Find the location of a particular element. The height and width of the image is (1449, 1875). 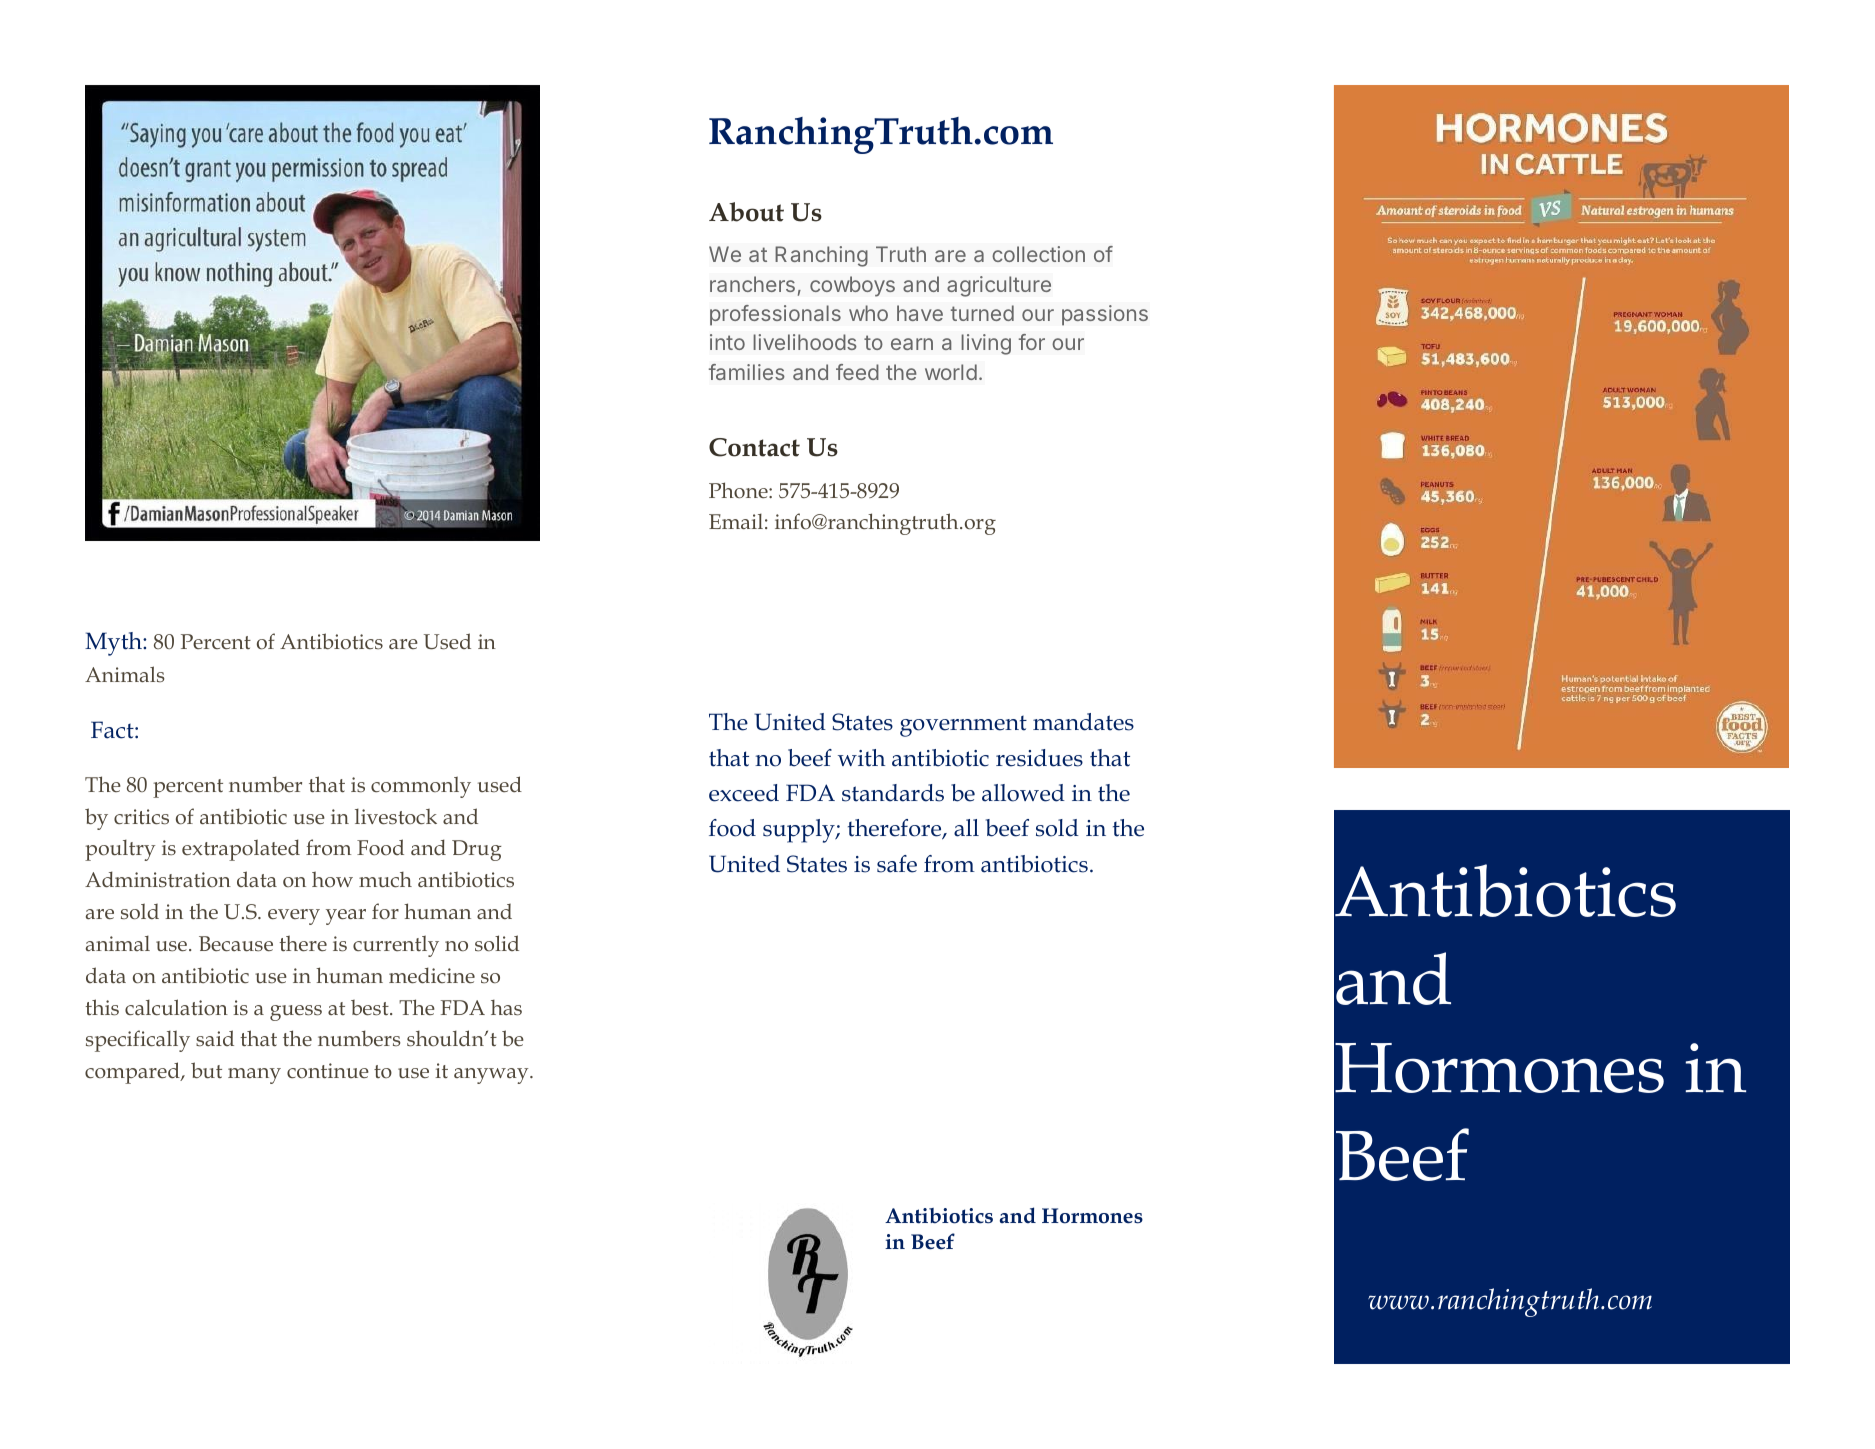

Phone is located at coordinates (739, 490).
